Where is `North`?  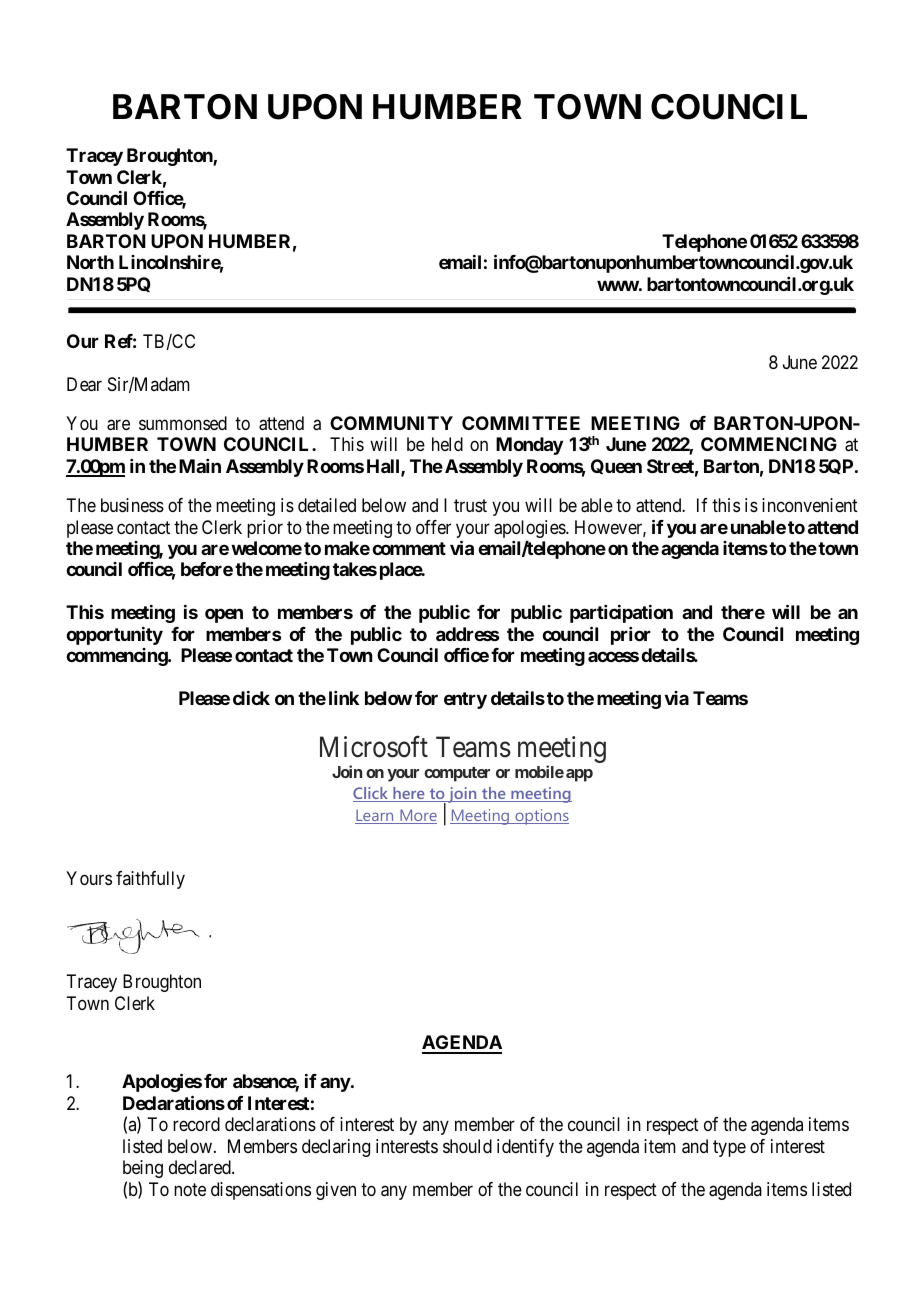 North is located at coordinates (90, 262).
